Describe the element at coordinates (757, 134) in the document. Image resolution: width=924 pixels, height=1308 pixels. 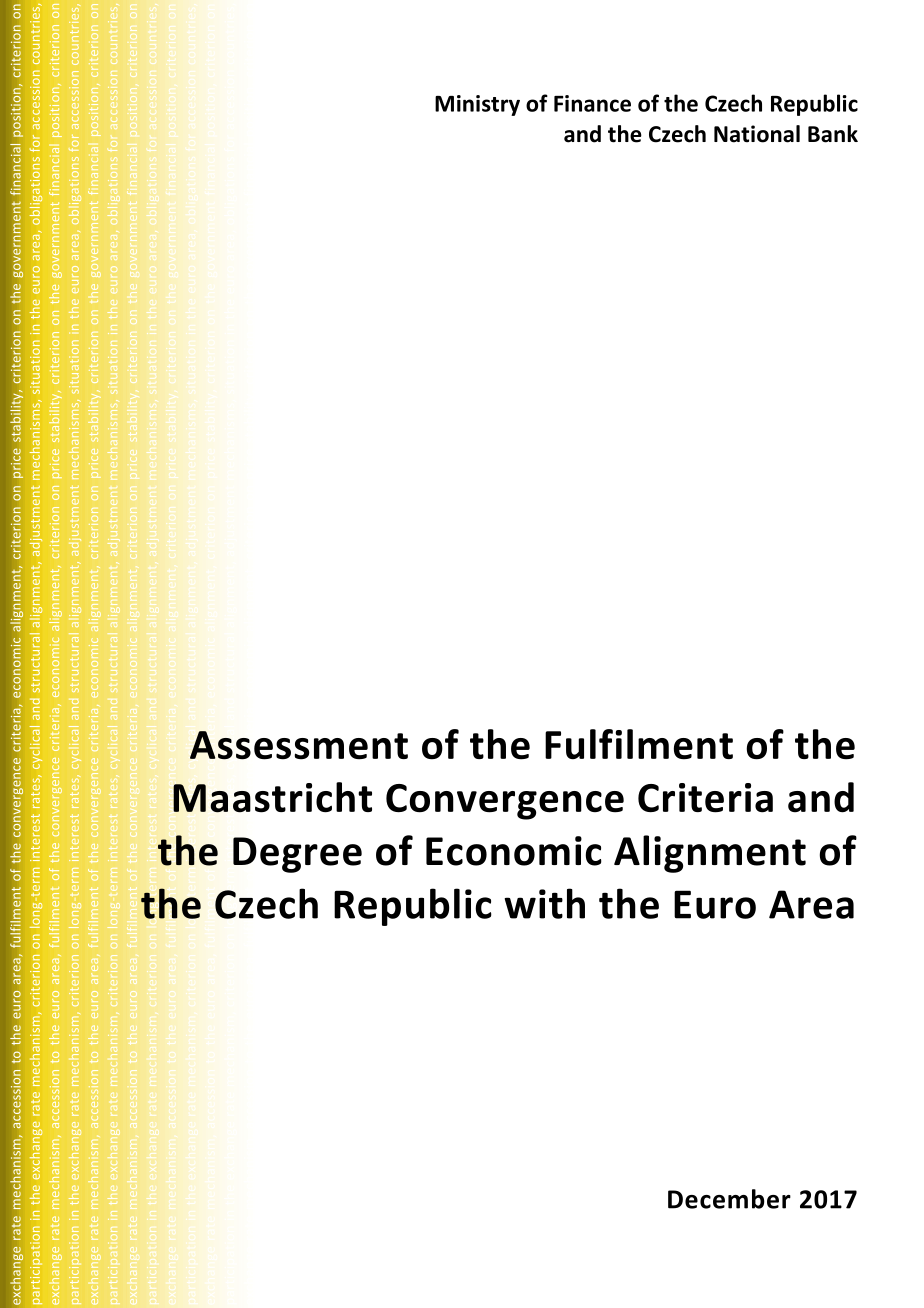
I see `National` at that location.
